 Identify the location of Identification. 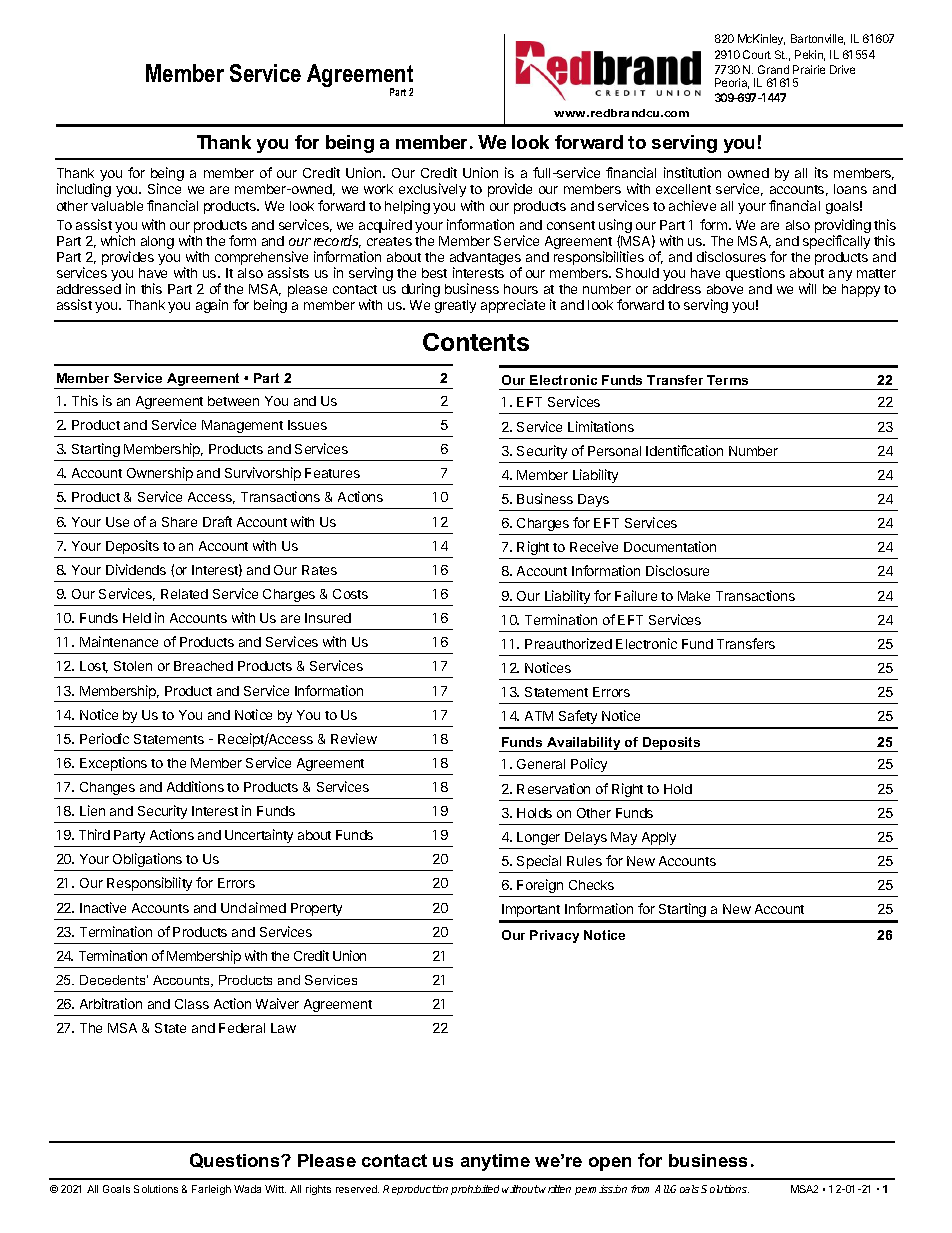
(684, 450).
